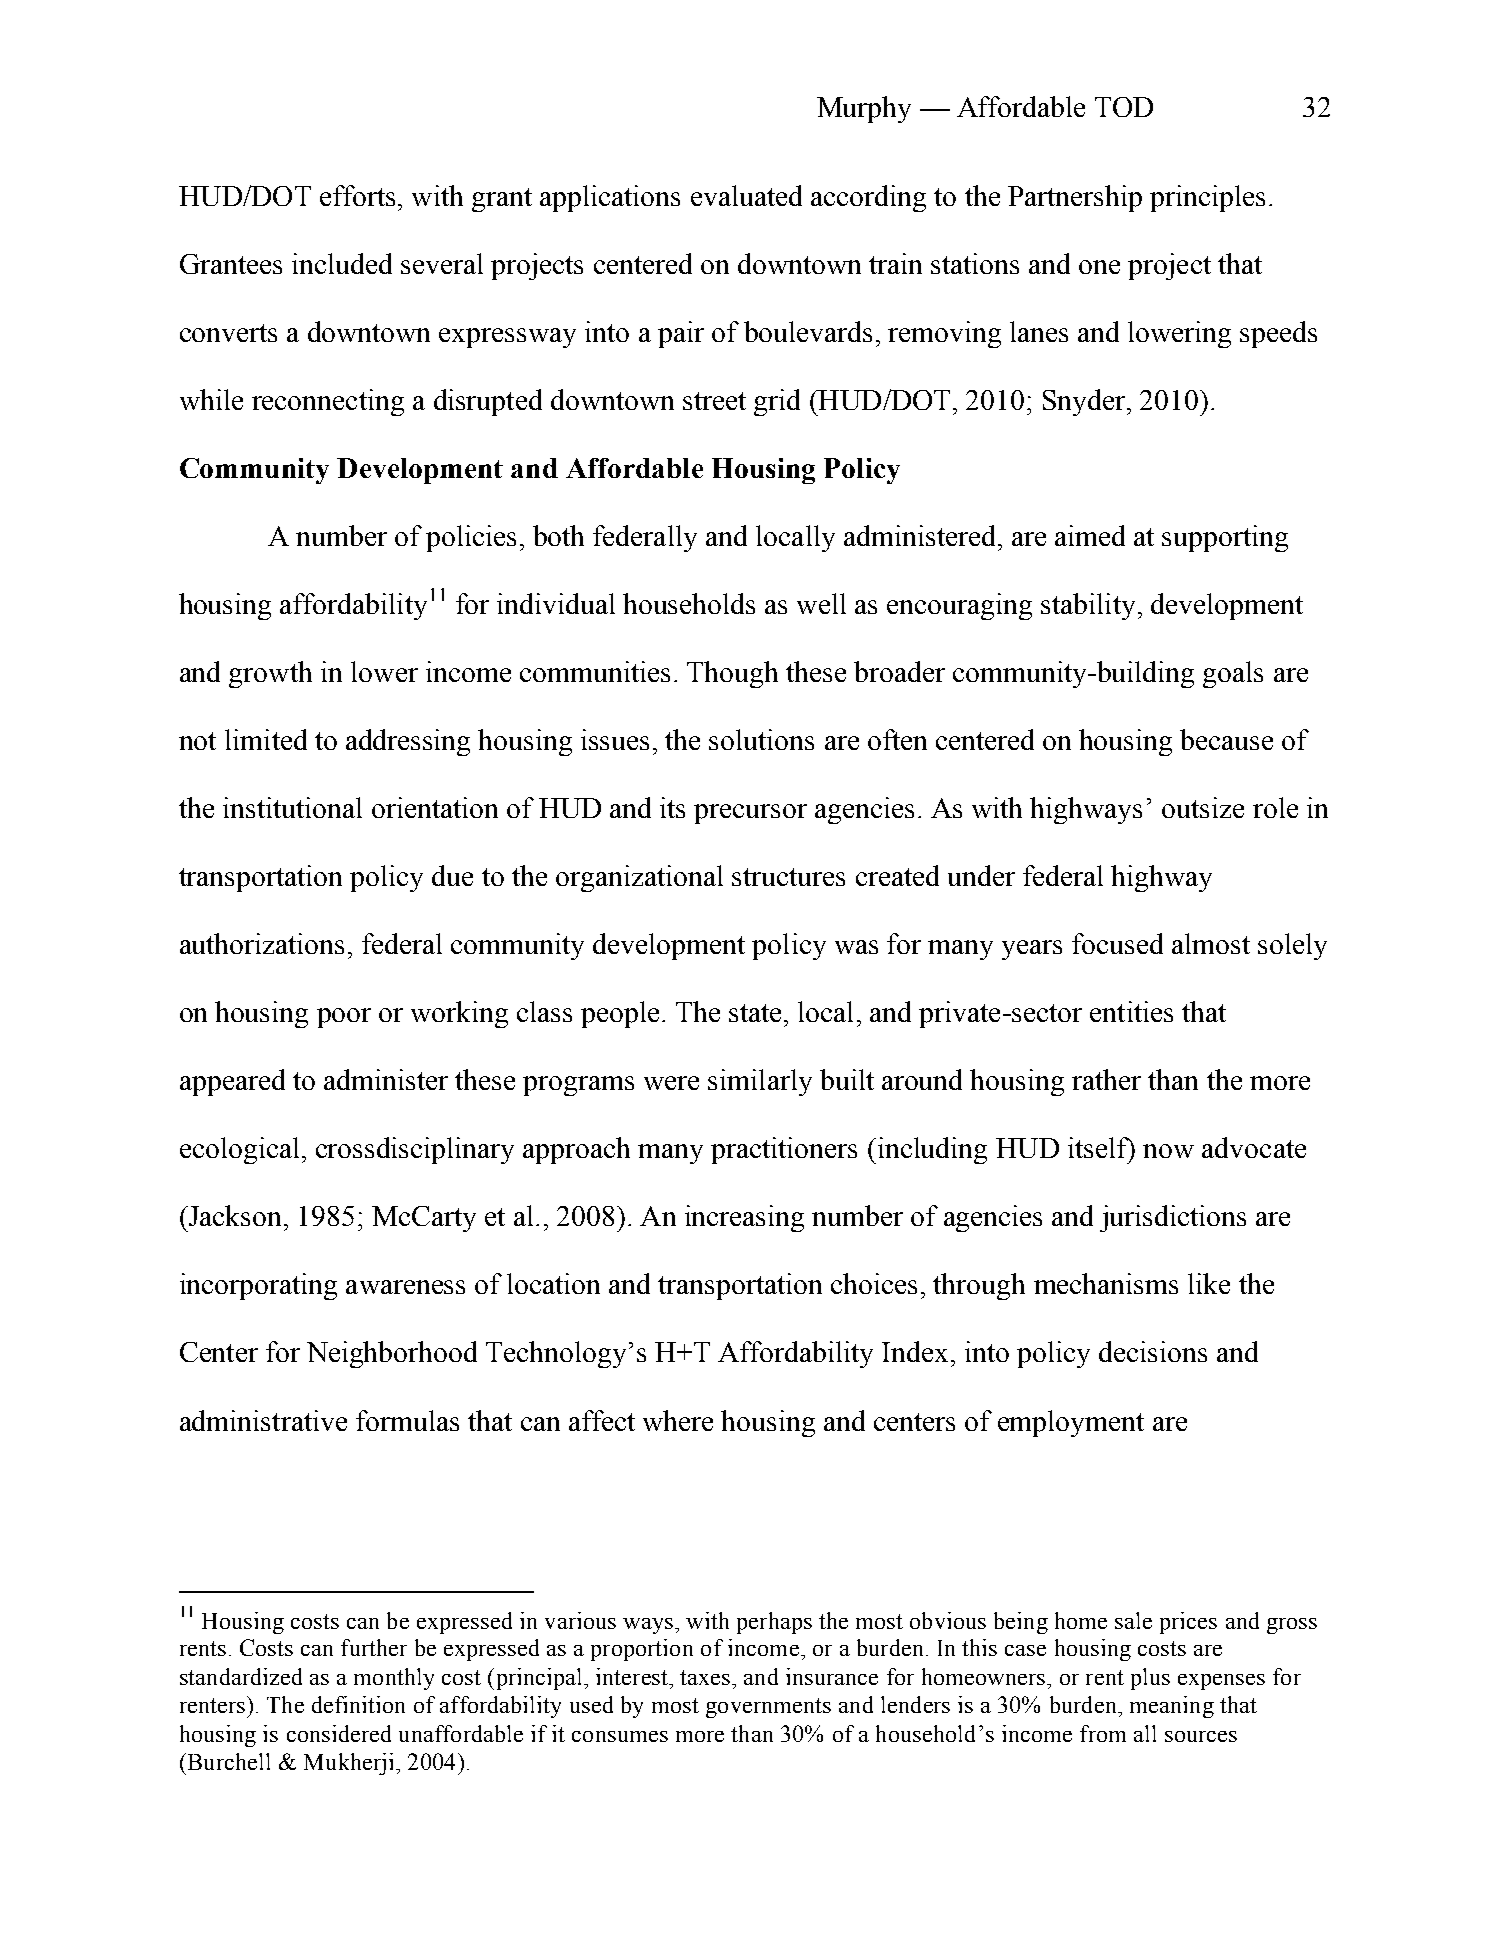 The image size is (1508, 1952). What do you see at coordinates (1131, 1011) in the screenshot?
I see `entities` at bounding box center [1131, 1011].
